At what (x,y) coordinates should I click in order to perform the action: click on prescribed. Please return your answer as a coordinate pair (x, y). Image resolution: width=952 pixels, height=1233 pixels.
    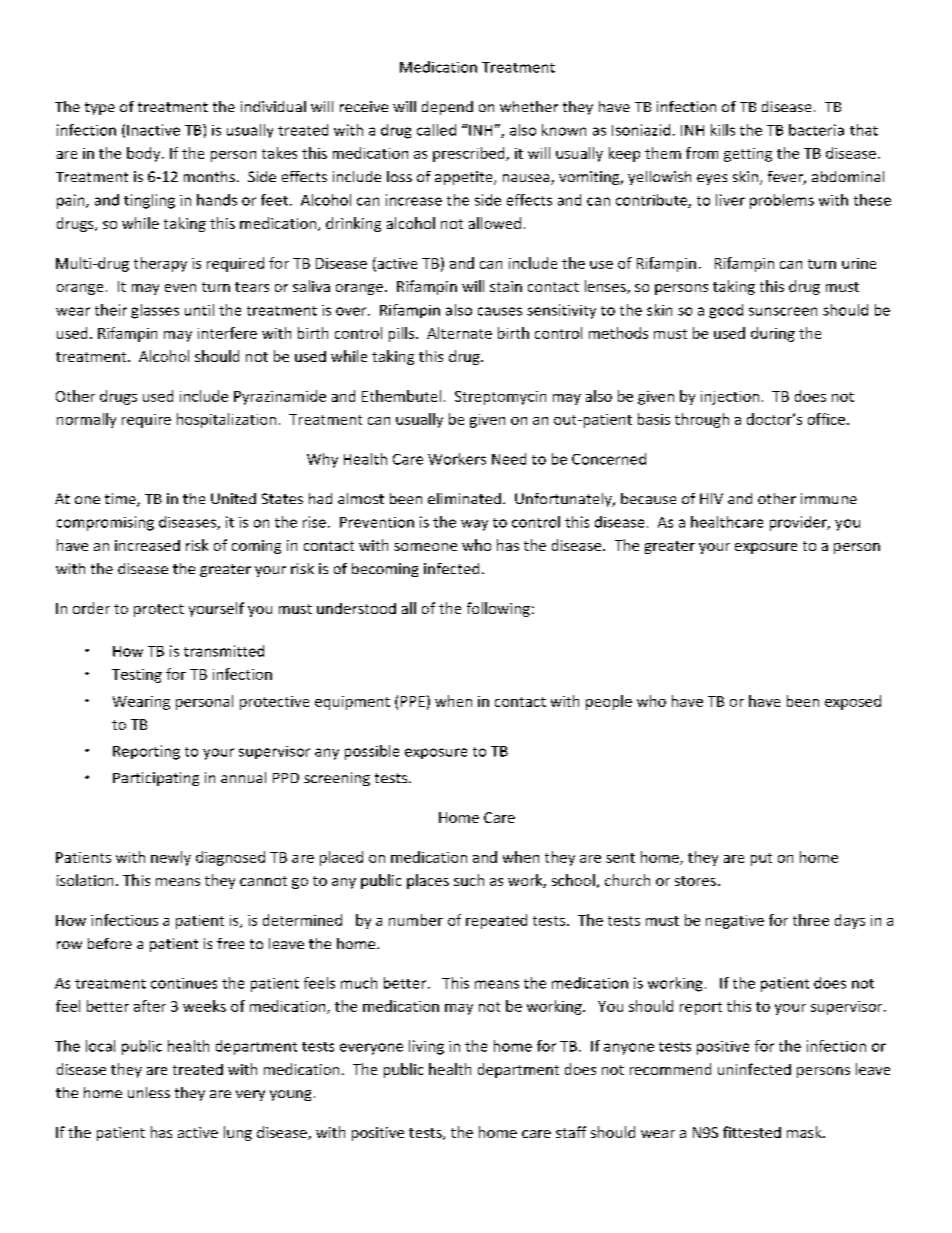
    Looking at the image, I should click on (470, 154).
